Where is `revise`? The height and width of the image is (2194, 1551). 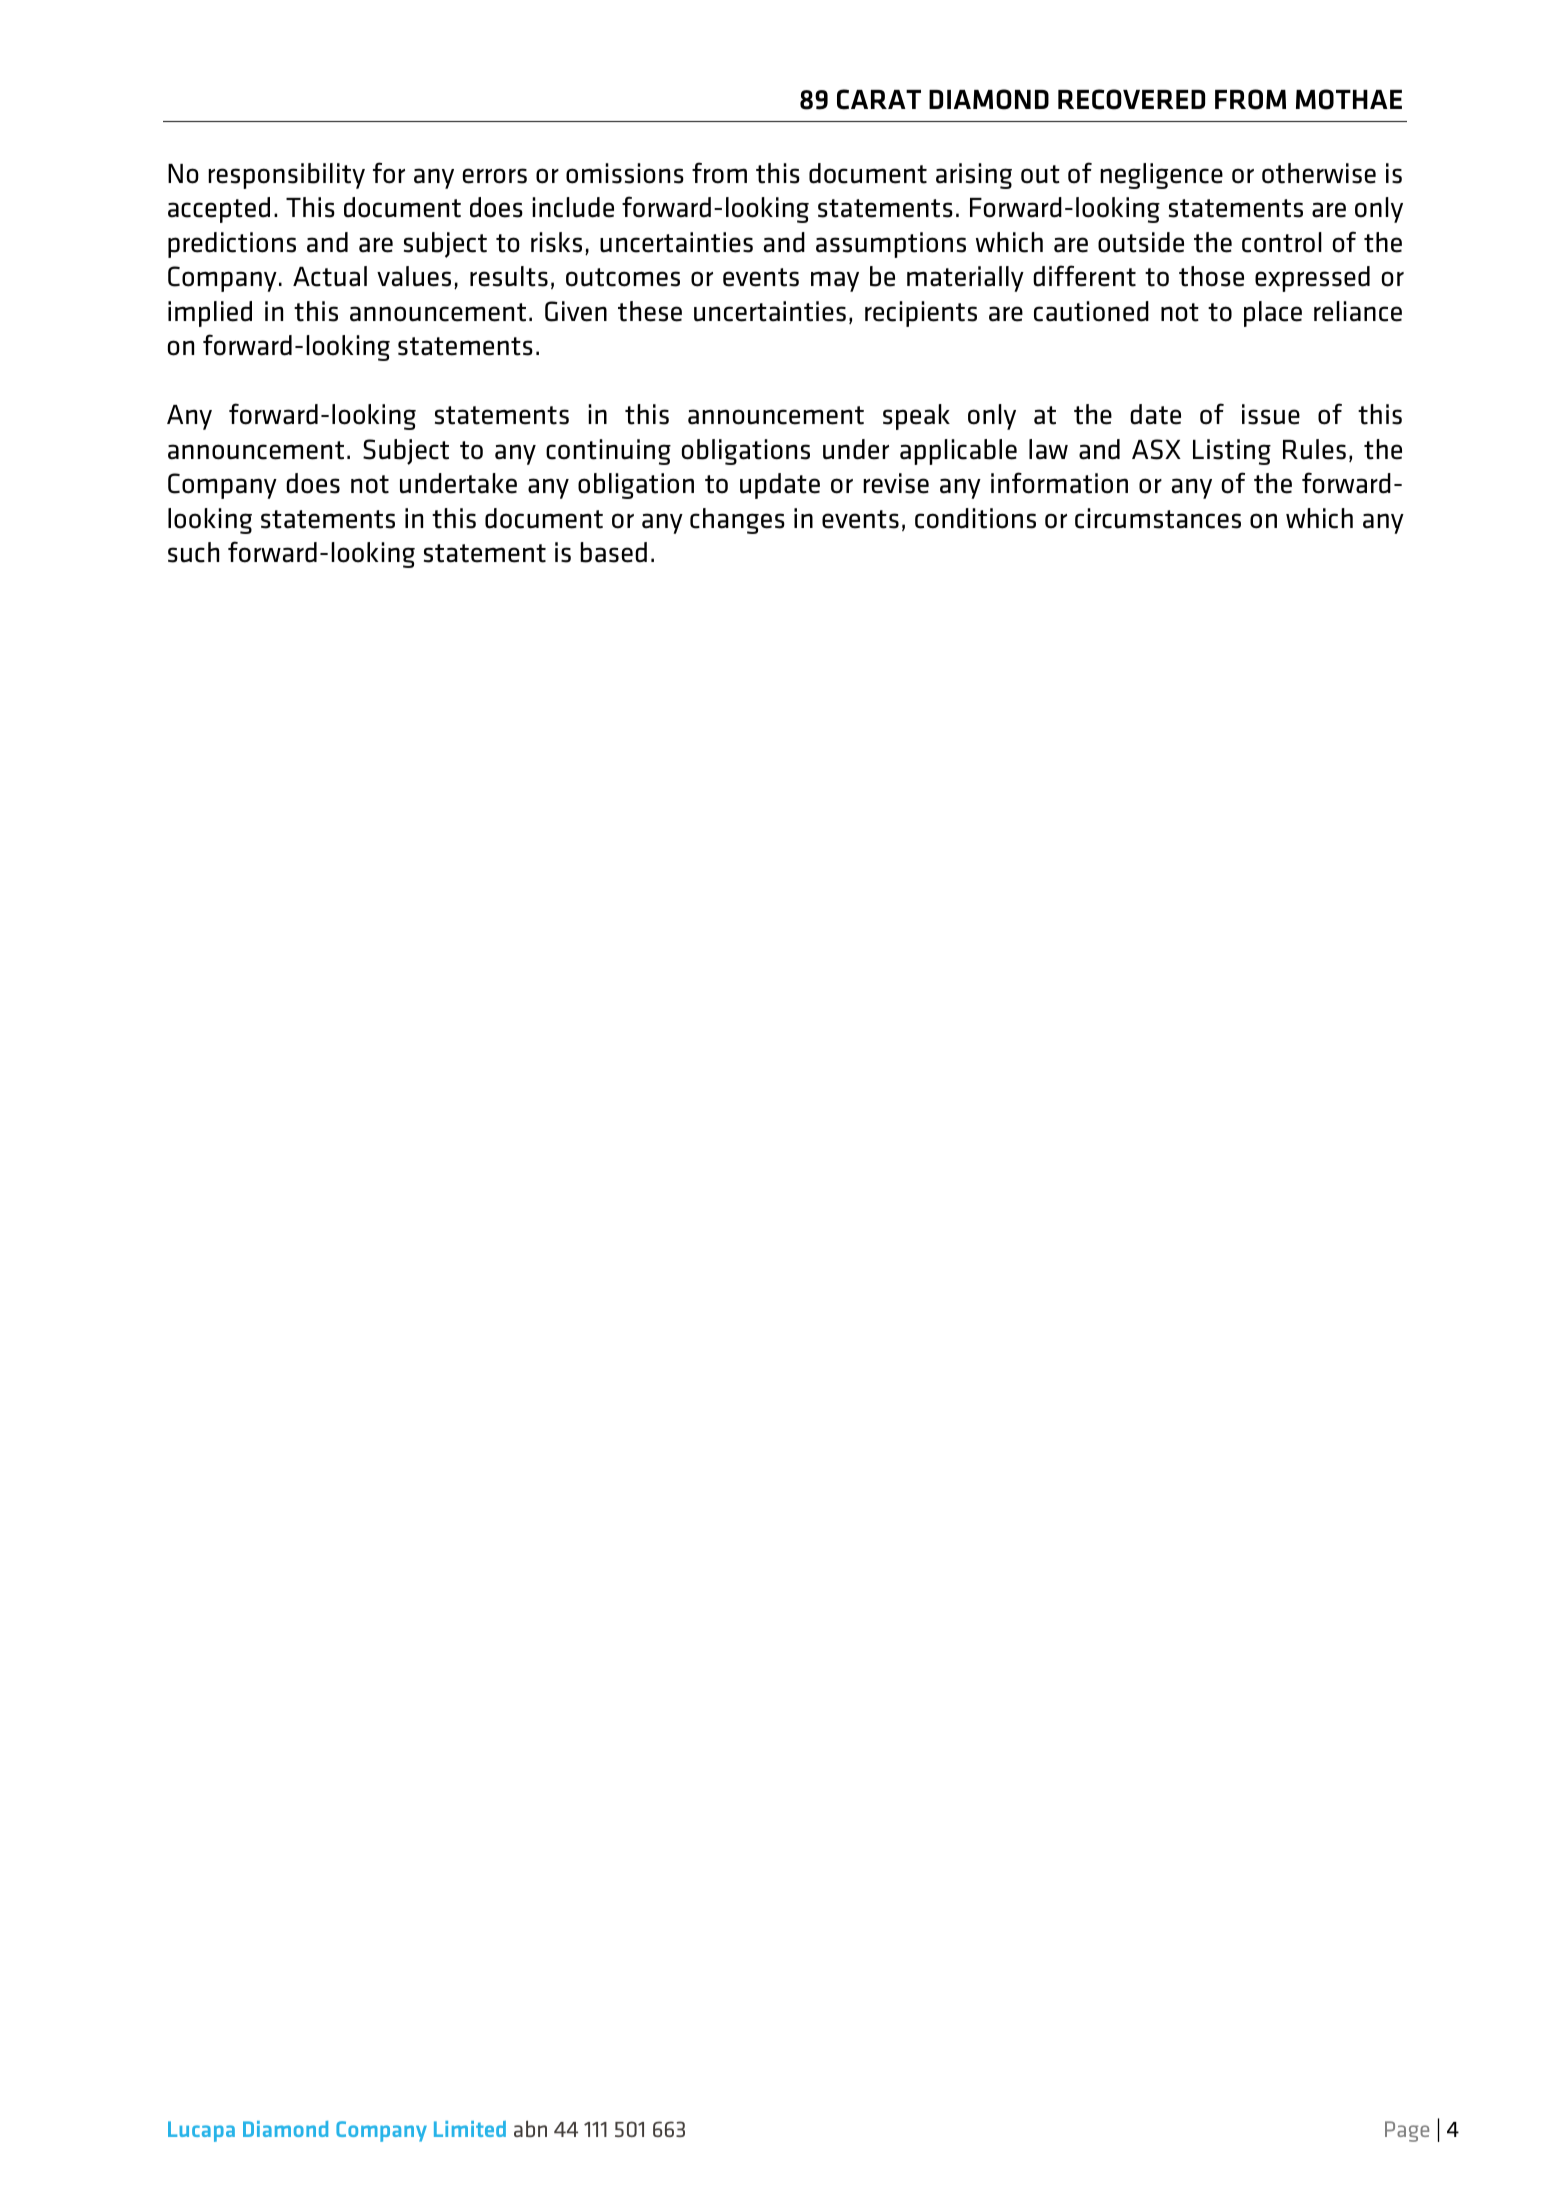 revise is located at coordinates (896, 483).
